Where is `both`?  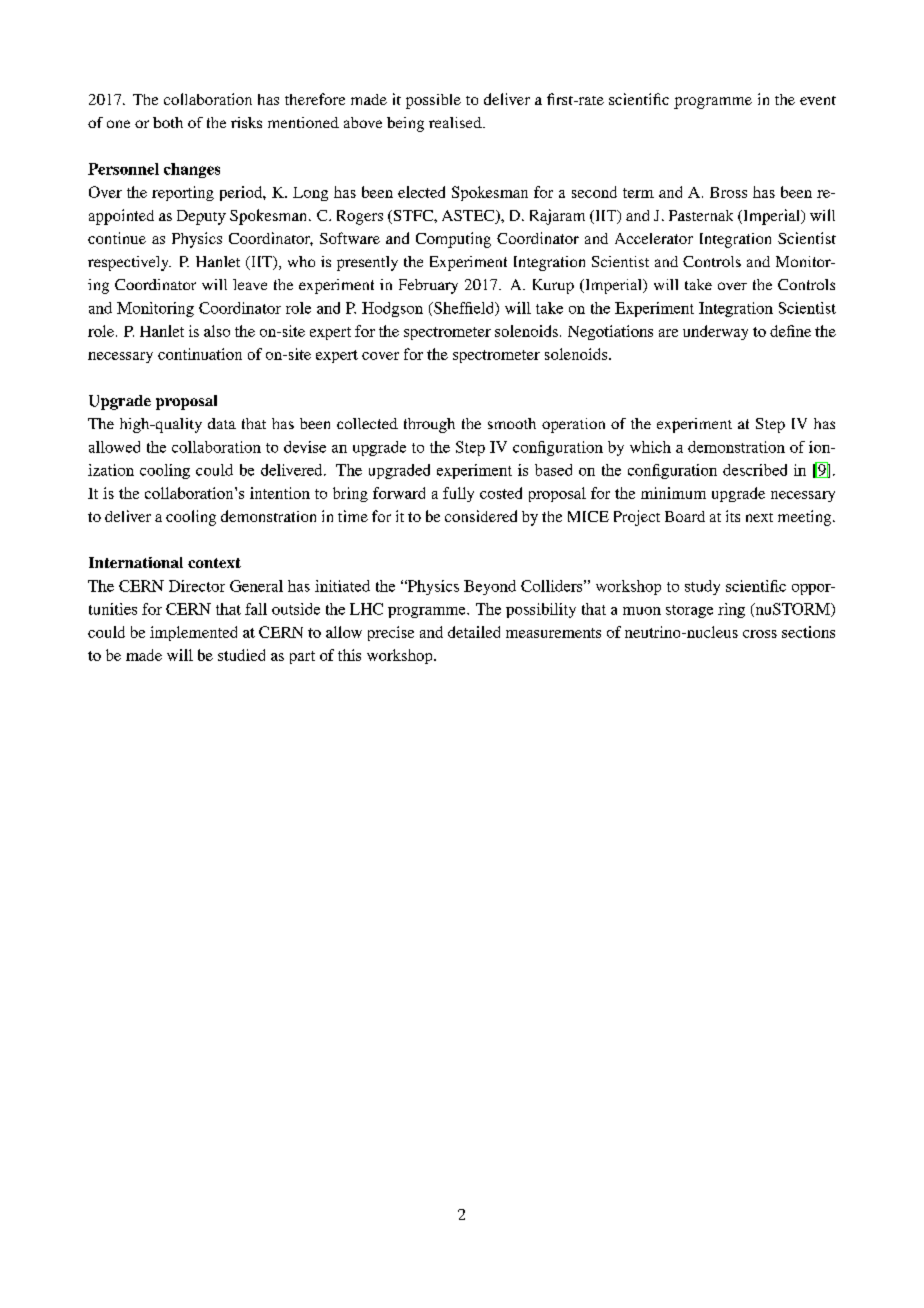
both is located at coordinates (168, 122).
